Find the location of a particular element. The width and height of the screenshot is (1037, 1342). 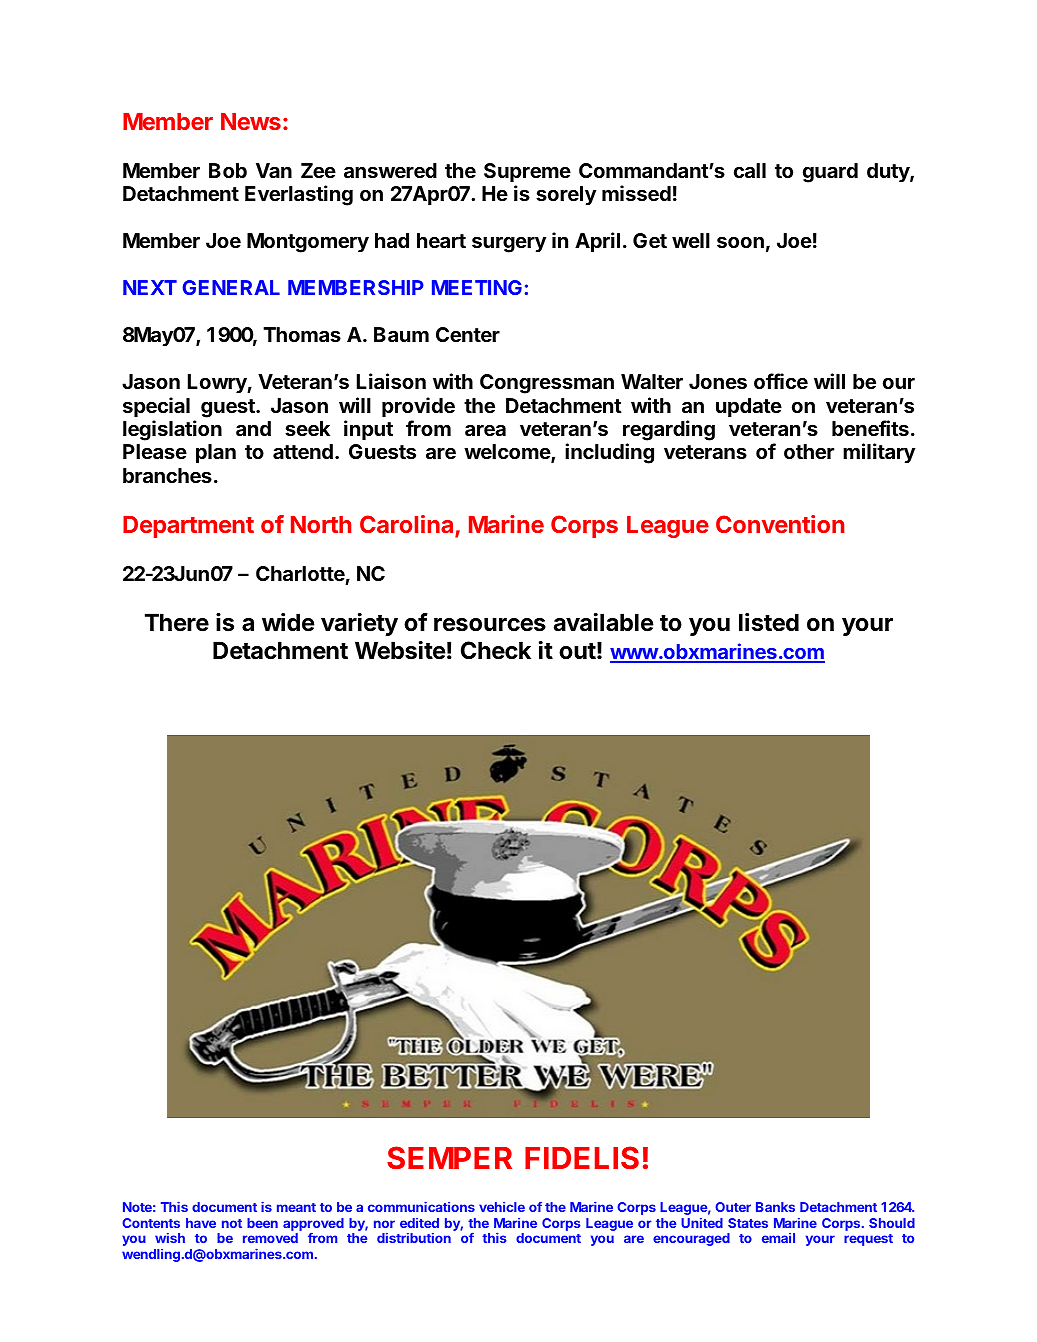

Supreme is located at coordinates (527, 172).
